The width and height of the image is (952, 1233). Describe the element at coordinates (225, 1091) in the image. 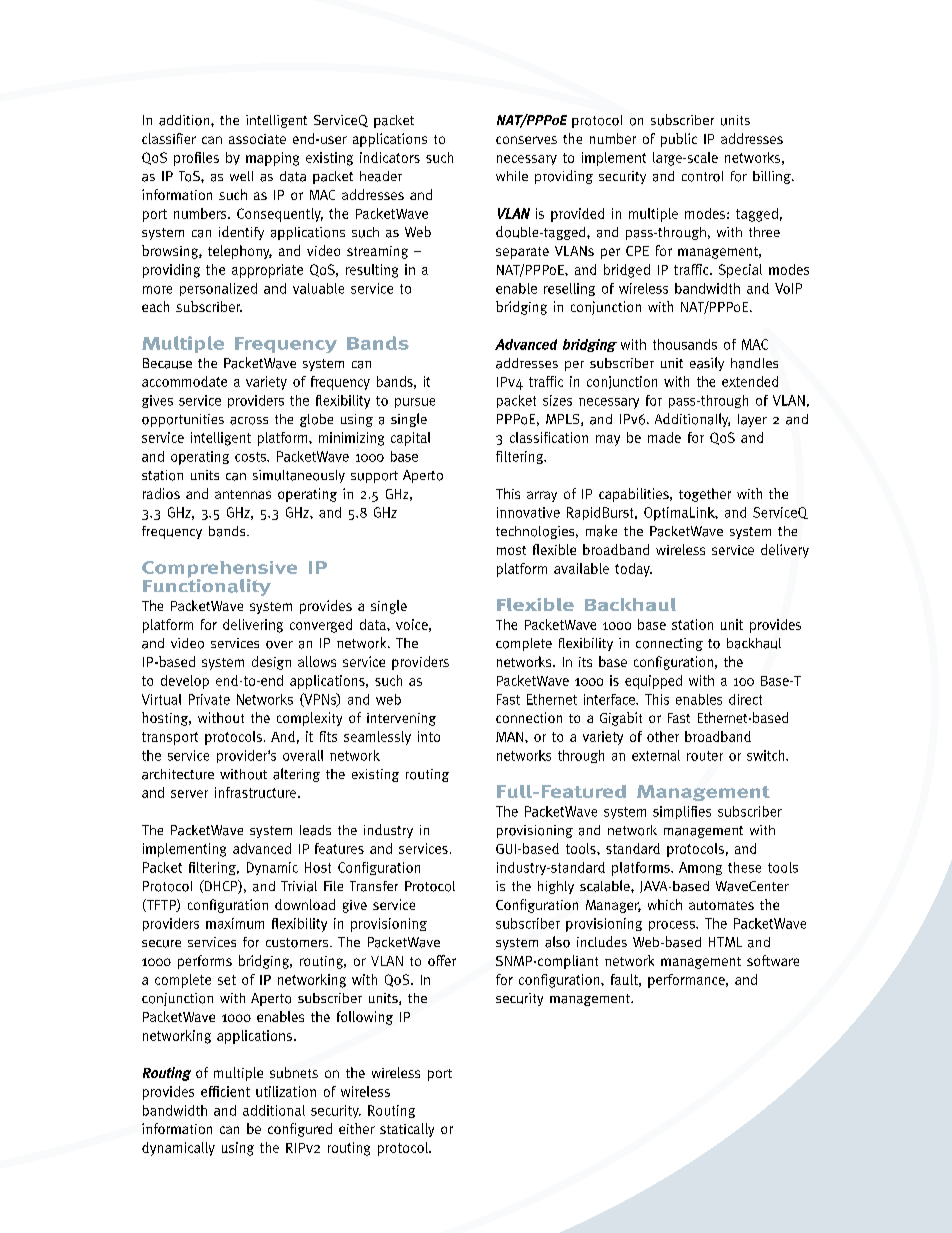

I see `efficient` at that location.
